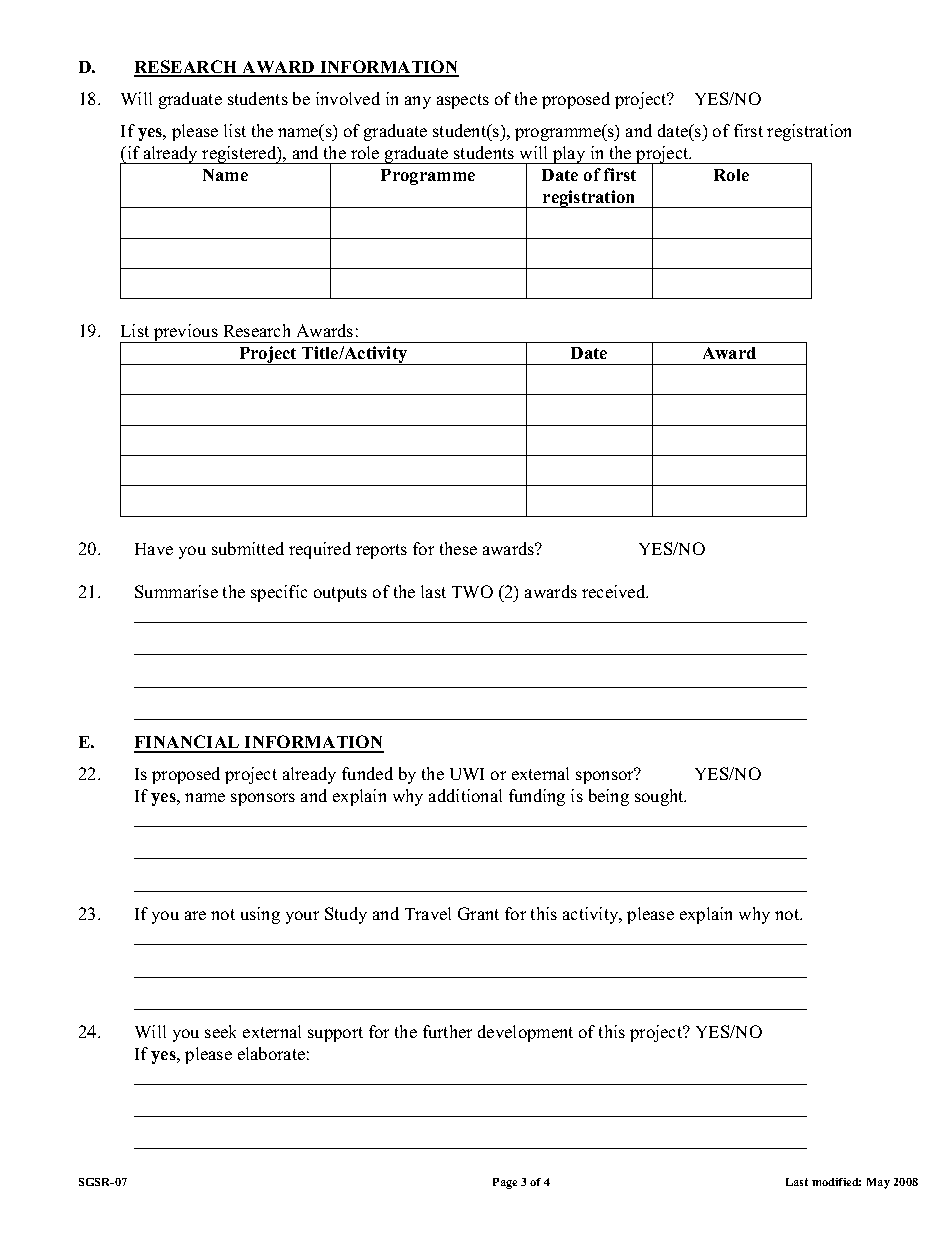 This screenshot has width=952, height=1233. What do you see at coordinates (569, 155) in the screenshot?
I see `play` at bounding box center [569, 155].
